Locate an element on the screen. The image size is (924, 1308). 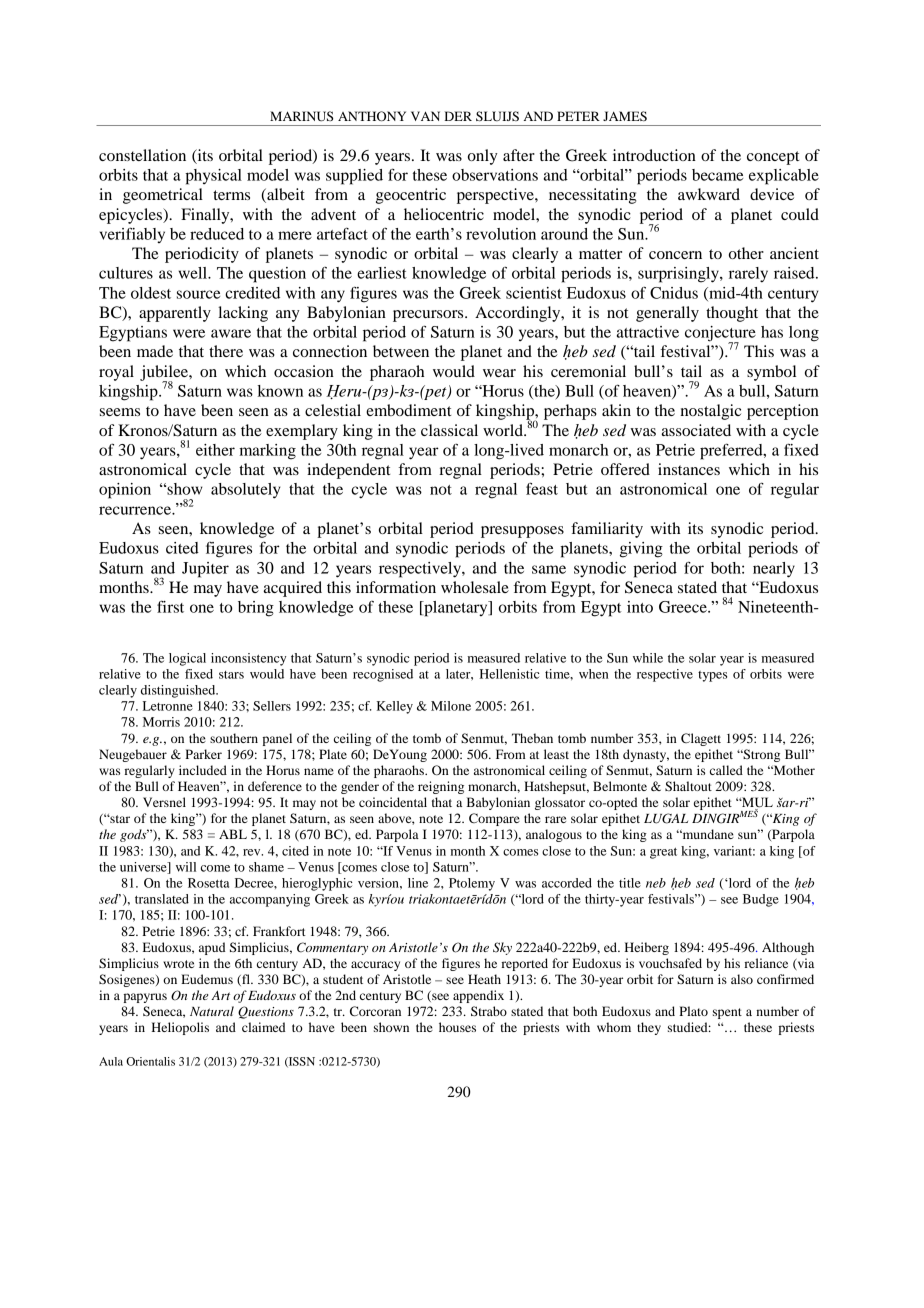
Jupiter is located at coordinates (205, 570).
